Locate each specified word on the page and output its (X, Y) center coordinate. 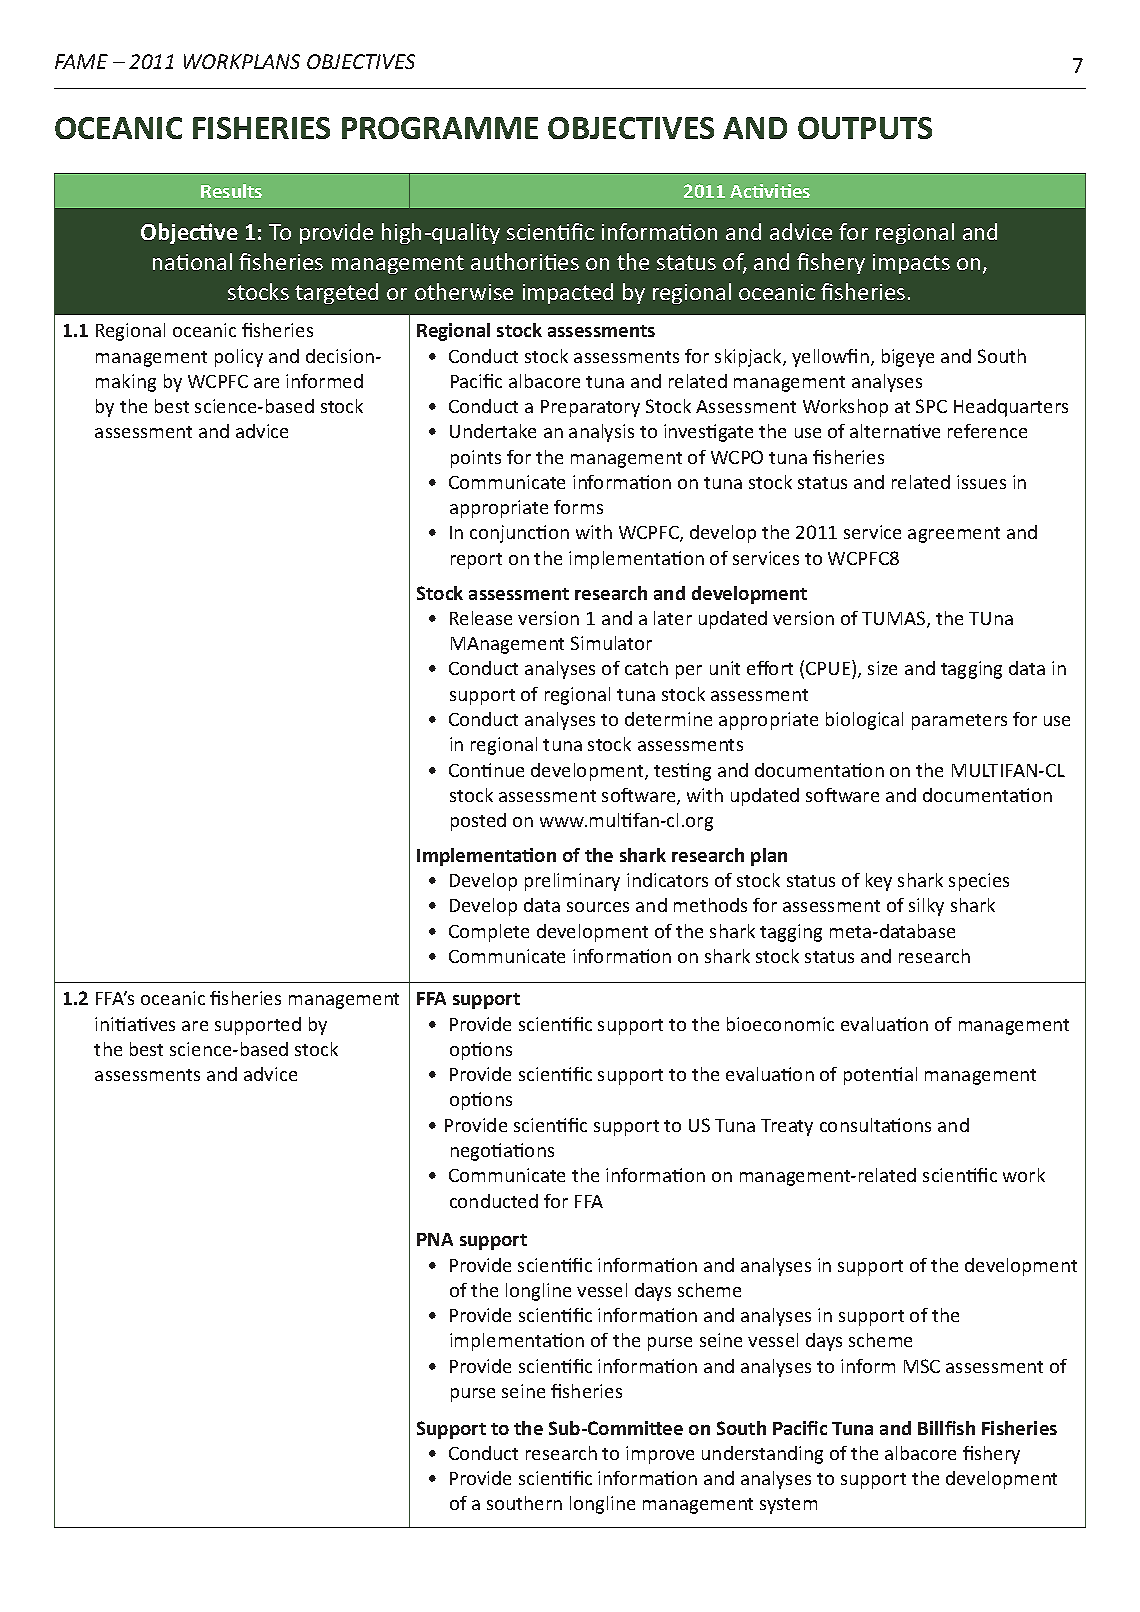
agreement (954, 535)
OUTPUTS (865, 128)
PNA (435, 1239)
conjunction (519, 534)
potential (880, 1076)
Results (231, 191)
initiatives (135, 1024)
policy (239, 358)
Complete (489, 933)
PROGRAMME (440, 128)
